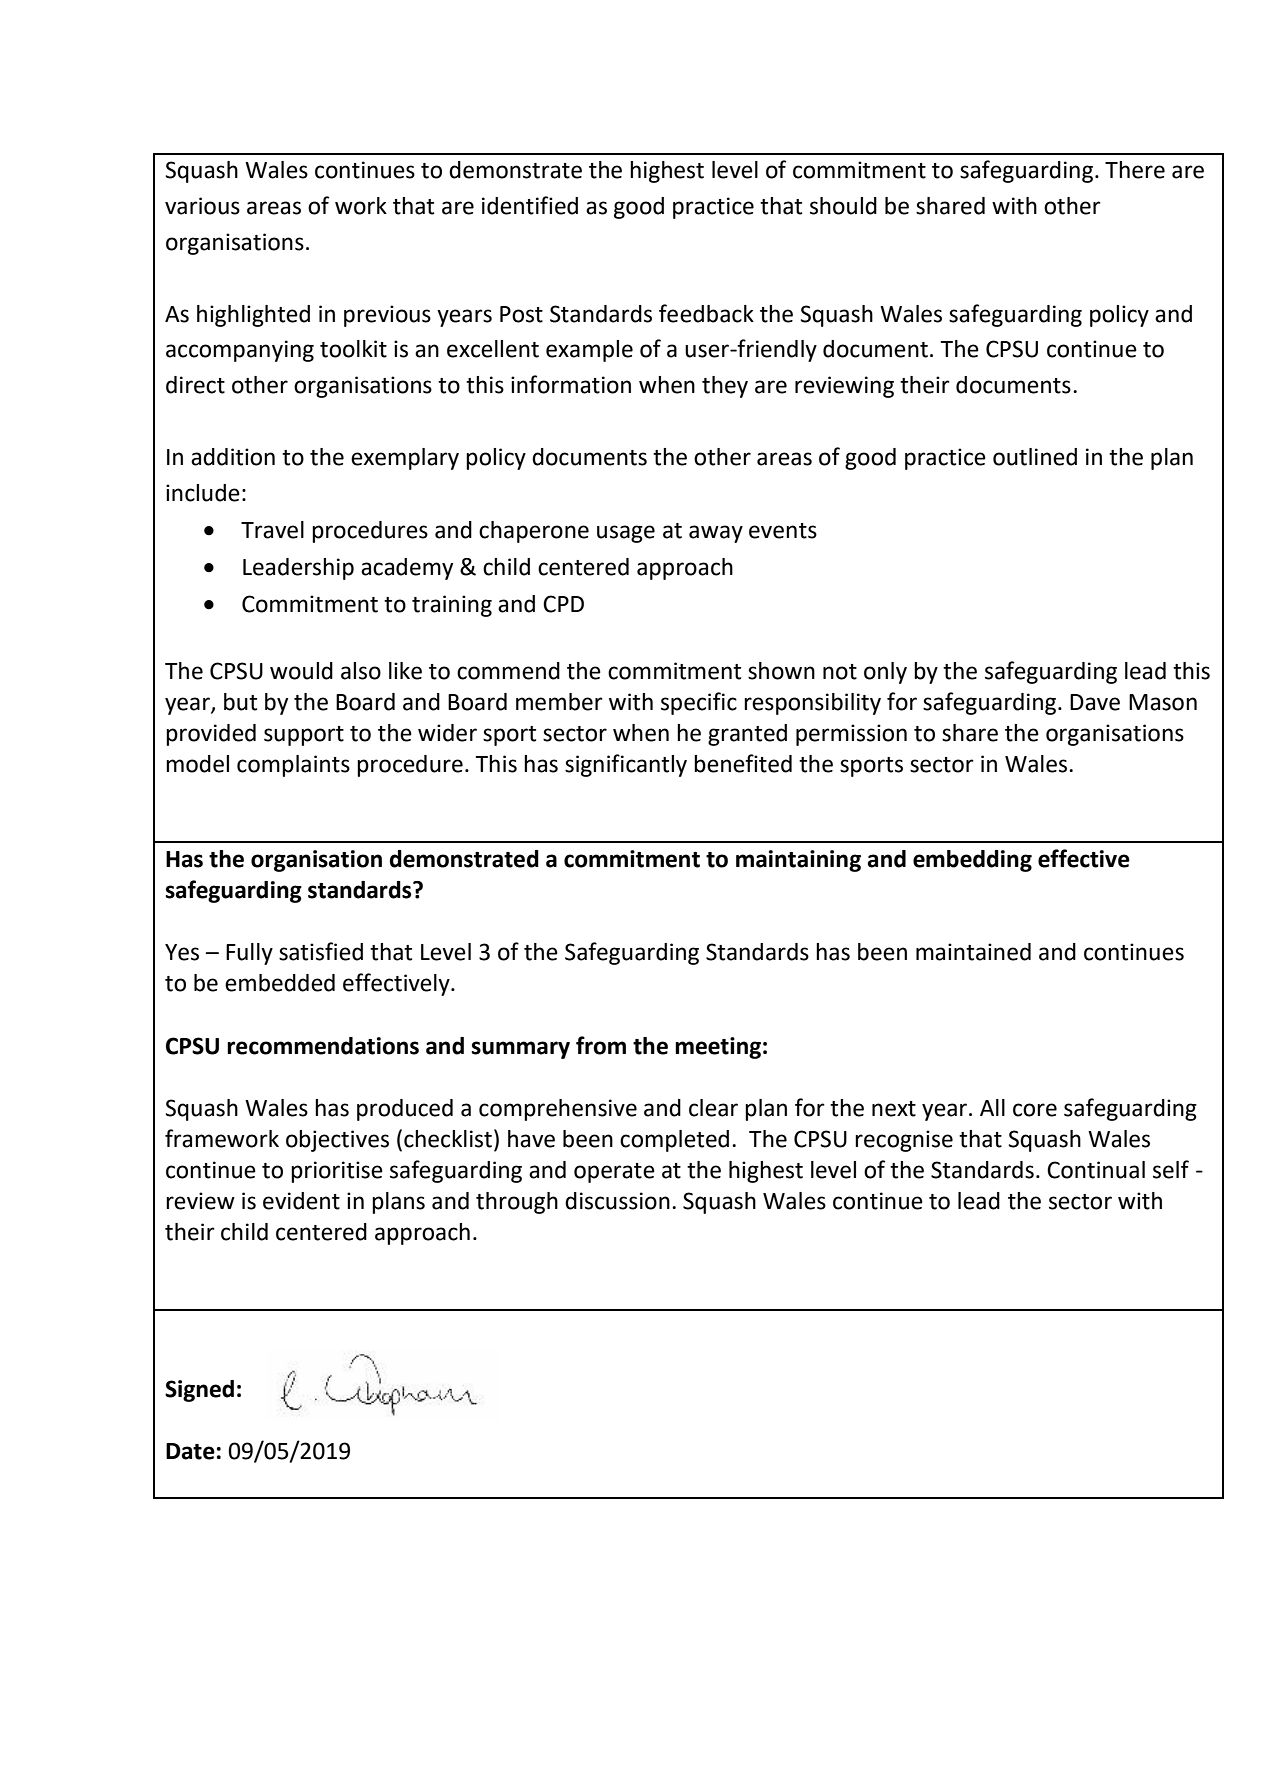 This screenshot has width=1265, height=1789. Describe the element at coordinates (716, 534) in the screenshot. I see `away` at that location.
